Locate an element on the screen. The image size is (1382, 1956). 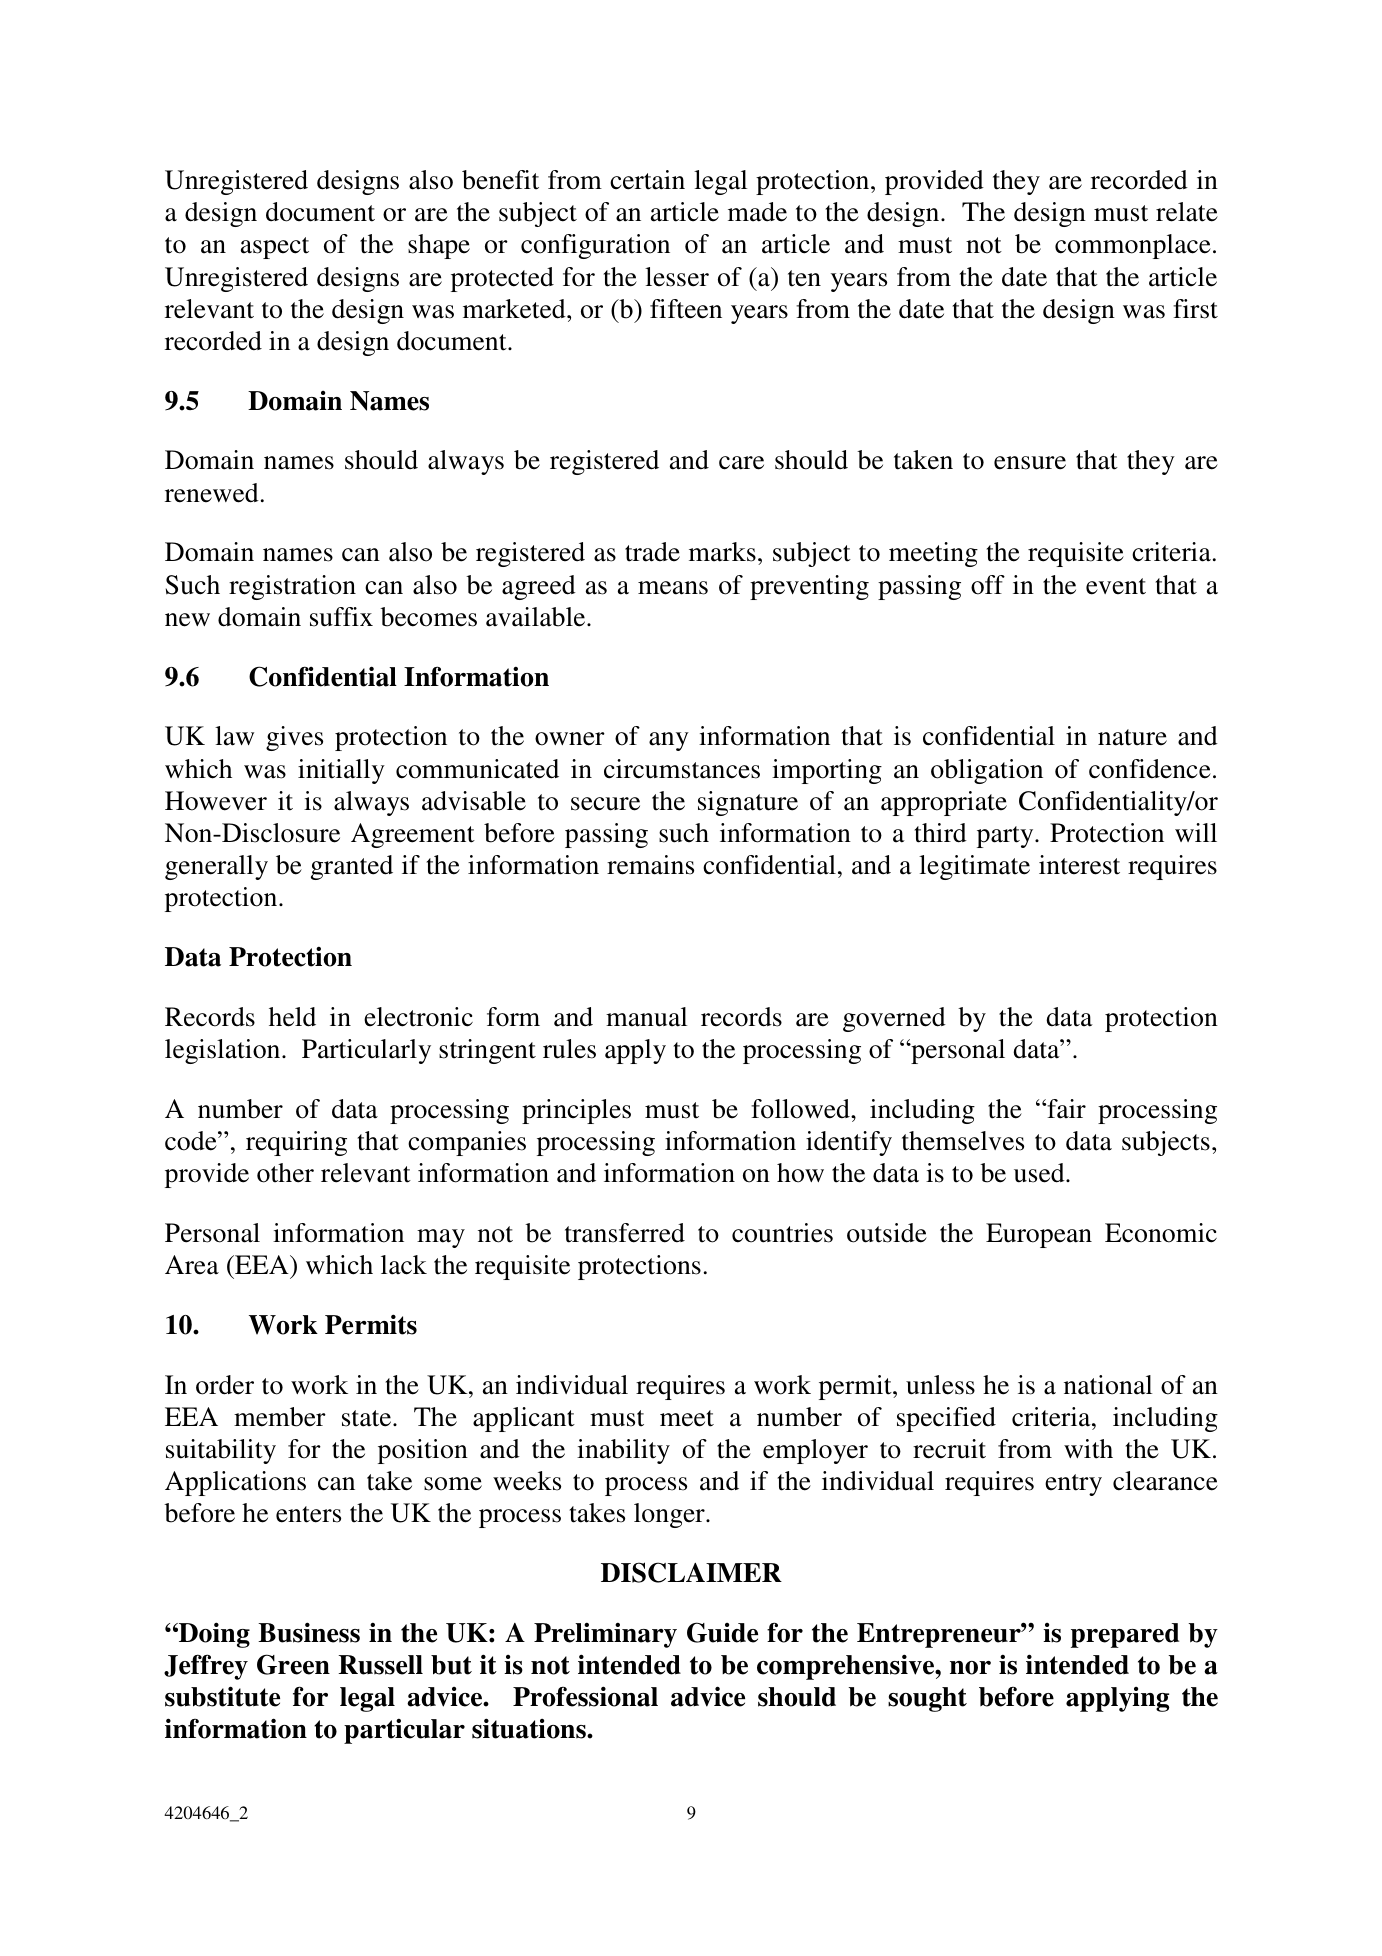
Green is located at coordinates (293, 1664).
